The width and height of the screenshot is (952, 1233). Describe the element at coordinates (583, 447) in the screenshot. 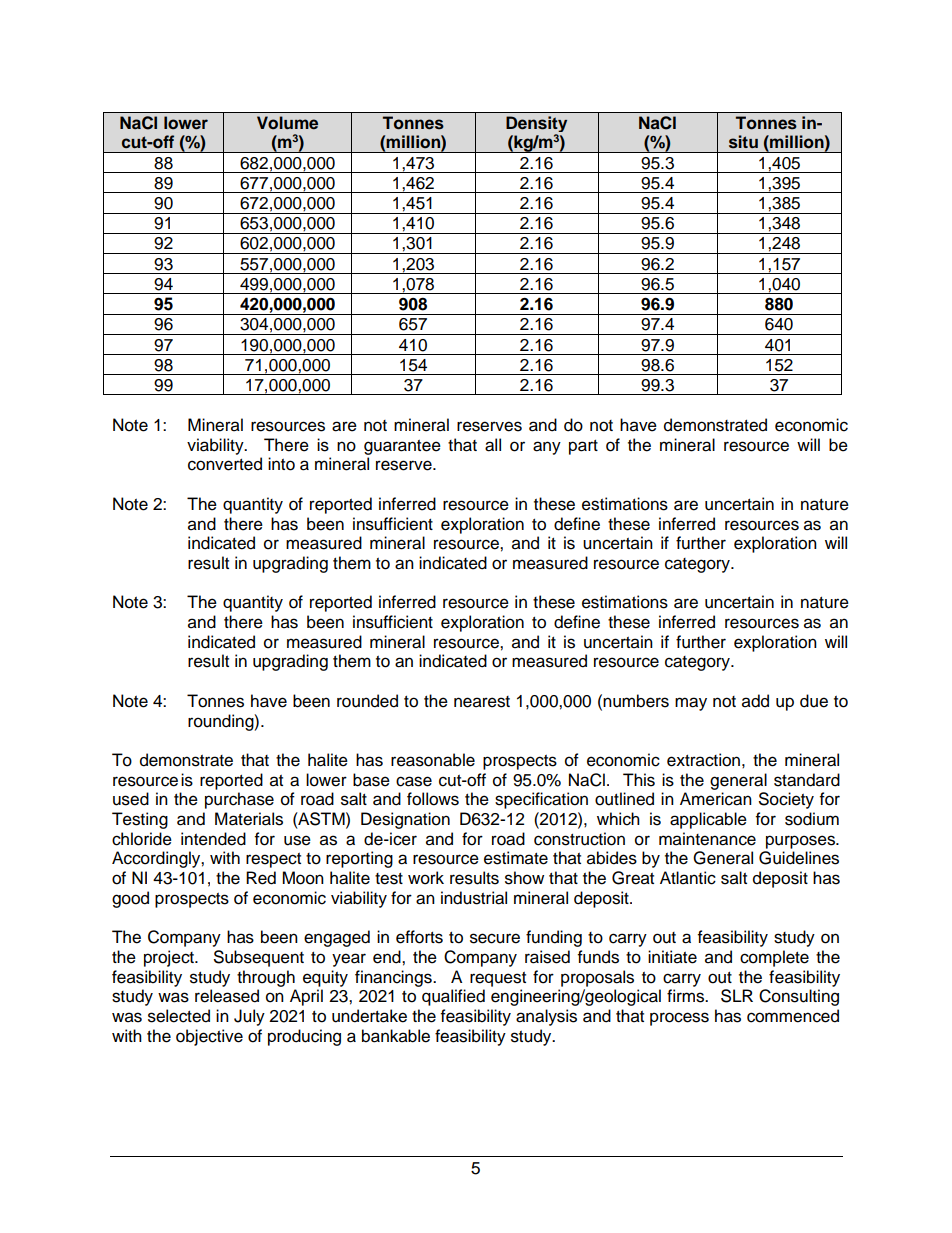

I see `part` at that location.
